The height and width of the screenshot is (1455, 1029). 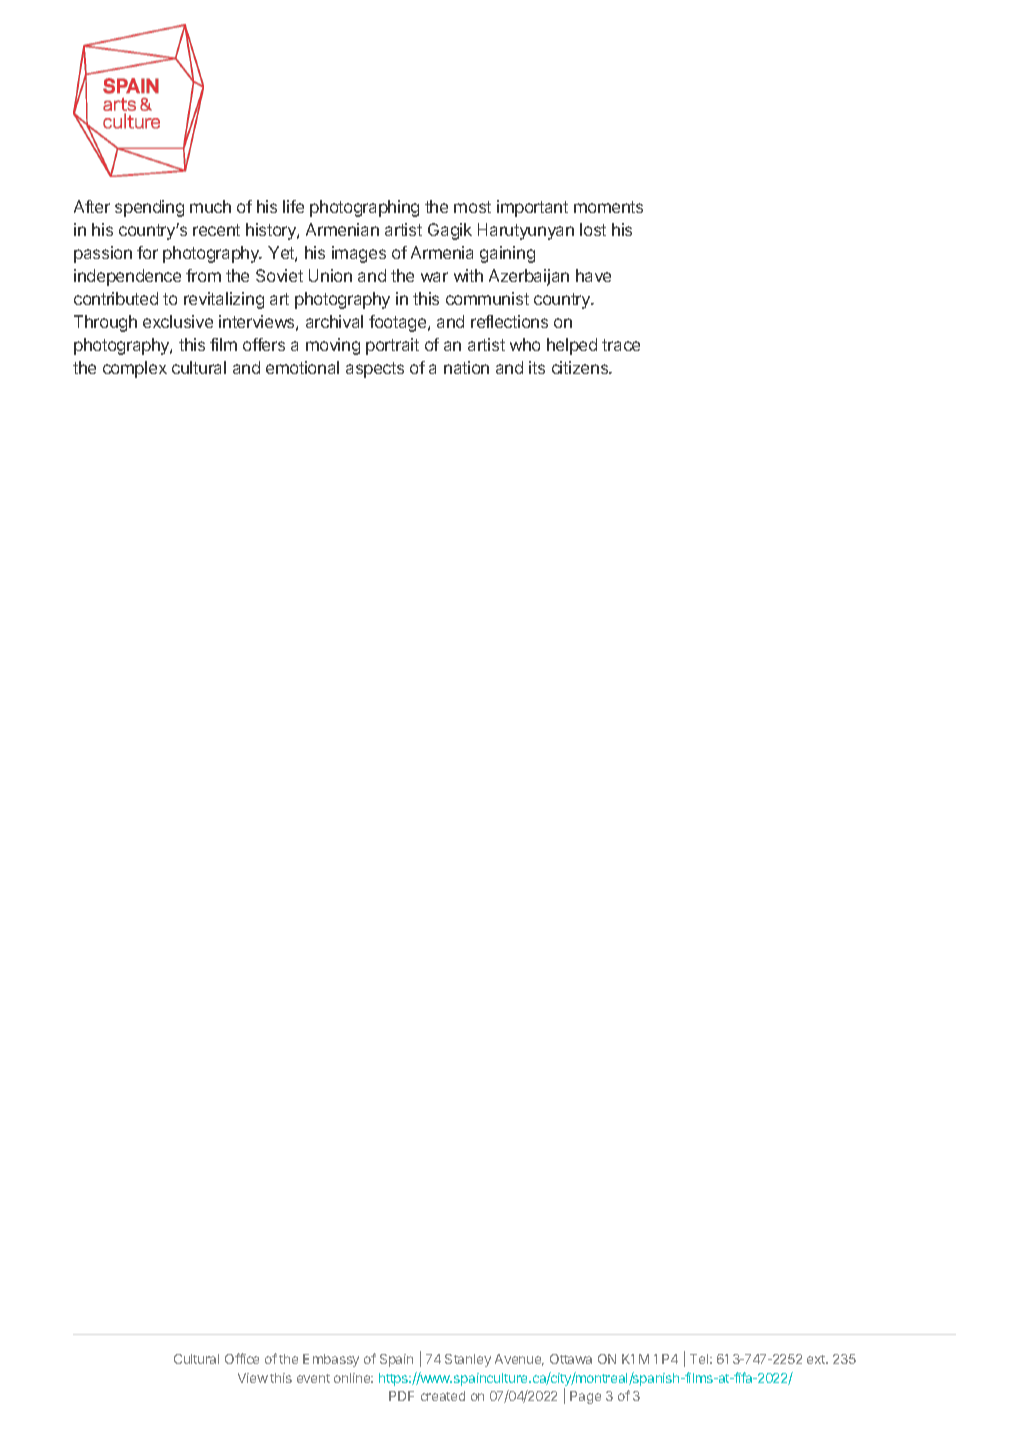 What do you see at coordinates (135, 369) in the screenshot?
I see `complex` at bounding box center [135, 369].
